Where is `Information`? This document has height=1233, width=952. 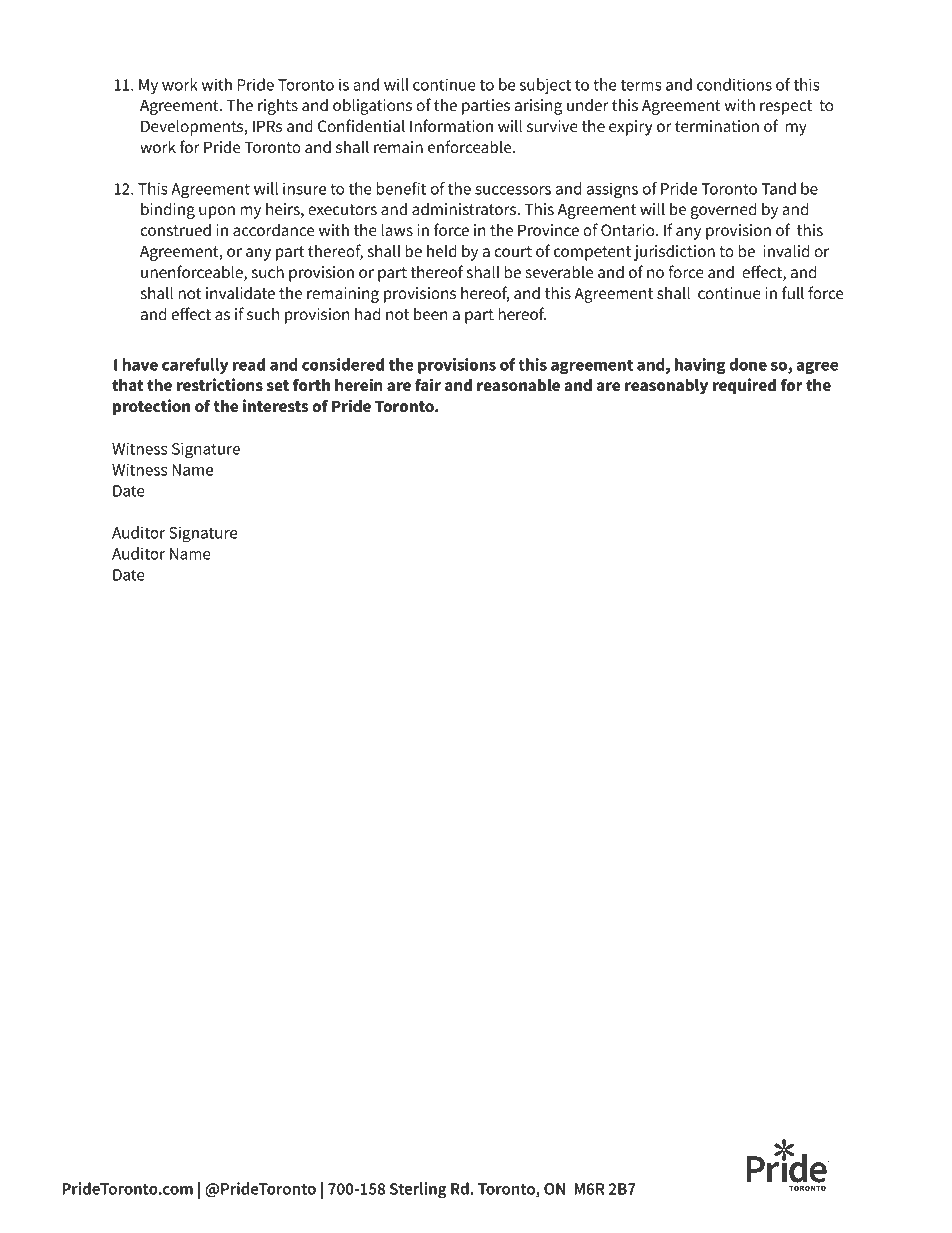
Information is located at coordinates (451, 126).
